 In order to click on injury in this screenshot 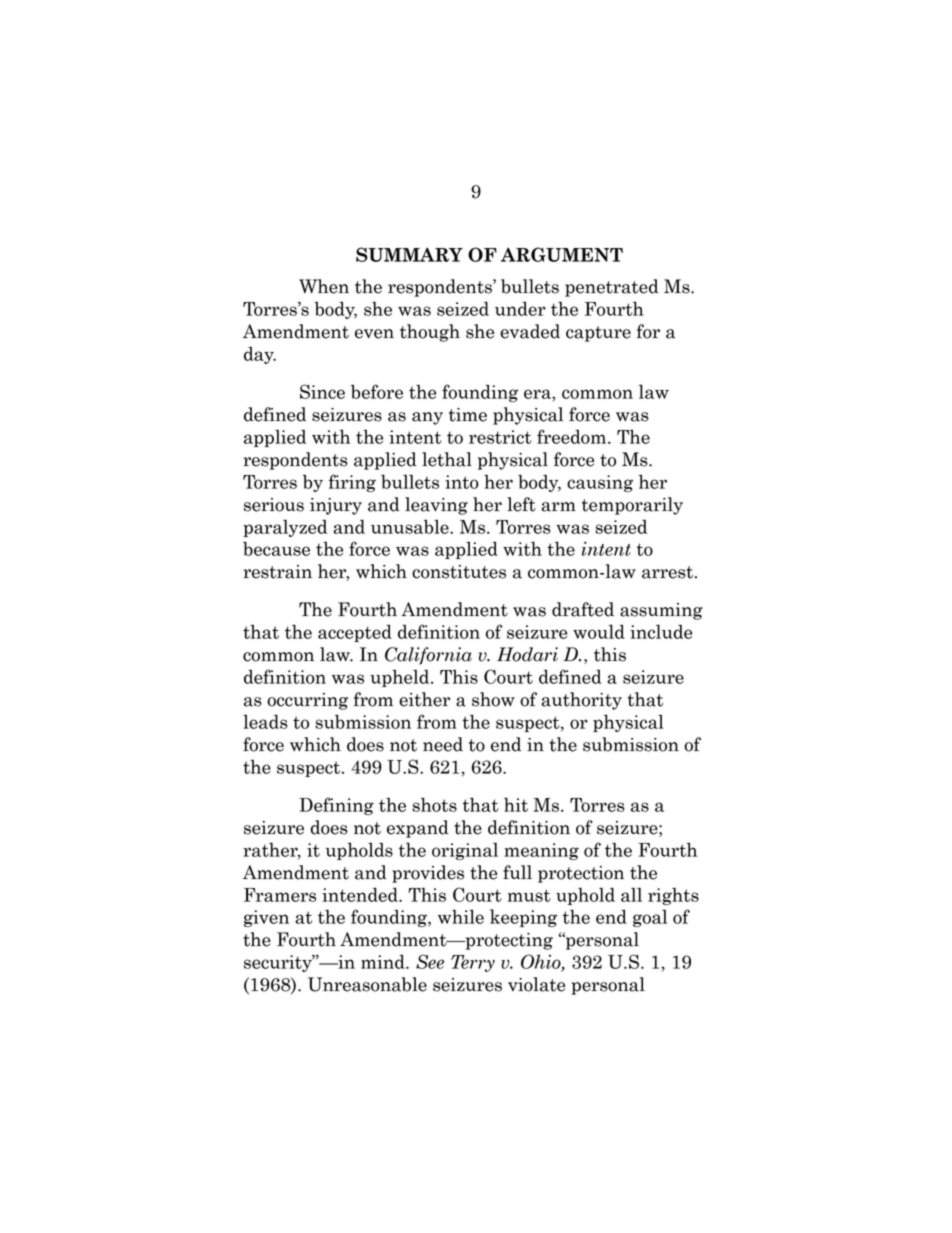, I will do `click(336, 506)`.
